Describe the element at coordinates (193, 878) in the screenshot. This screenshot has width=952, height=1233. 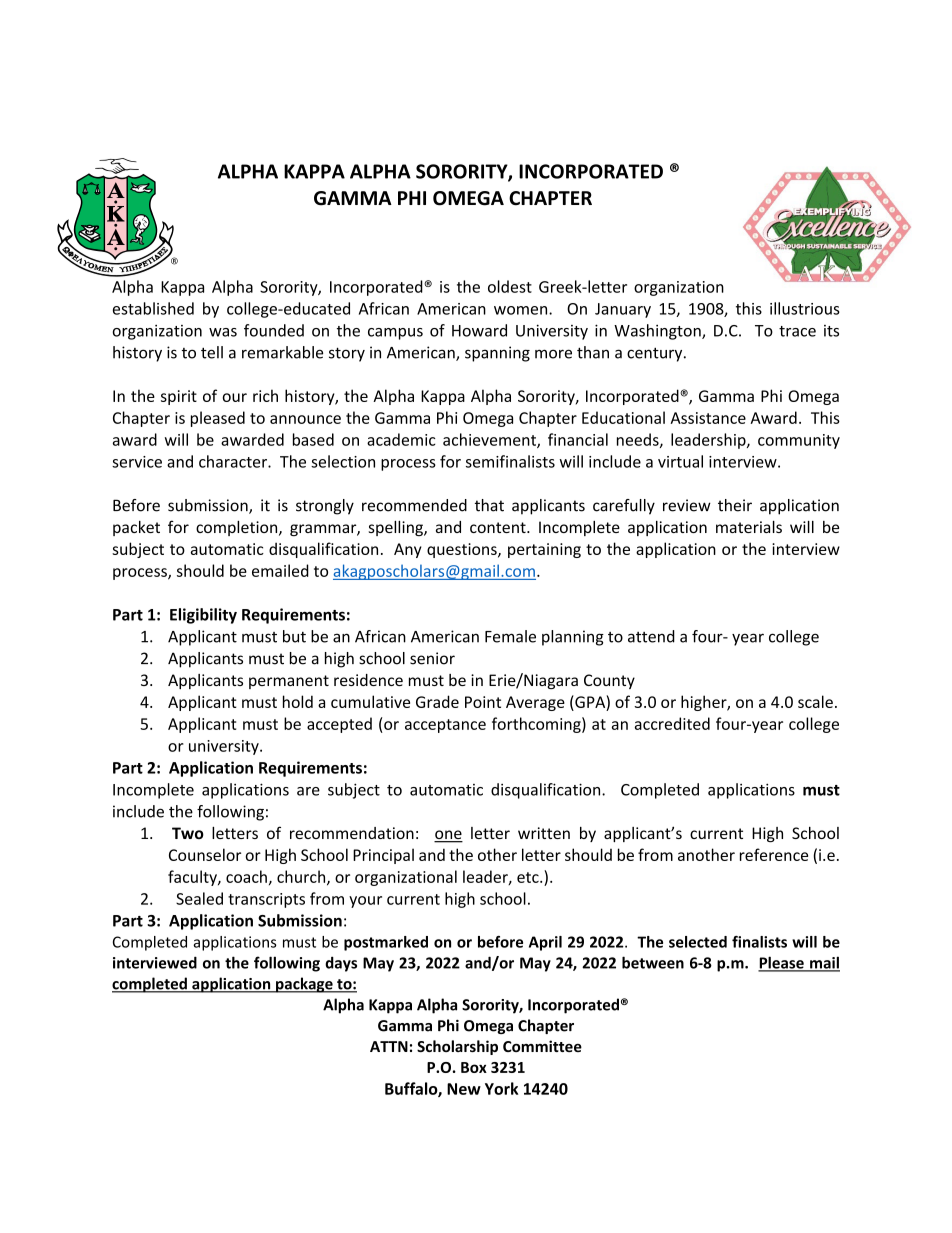
I see `faculty` at that location.
